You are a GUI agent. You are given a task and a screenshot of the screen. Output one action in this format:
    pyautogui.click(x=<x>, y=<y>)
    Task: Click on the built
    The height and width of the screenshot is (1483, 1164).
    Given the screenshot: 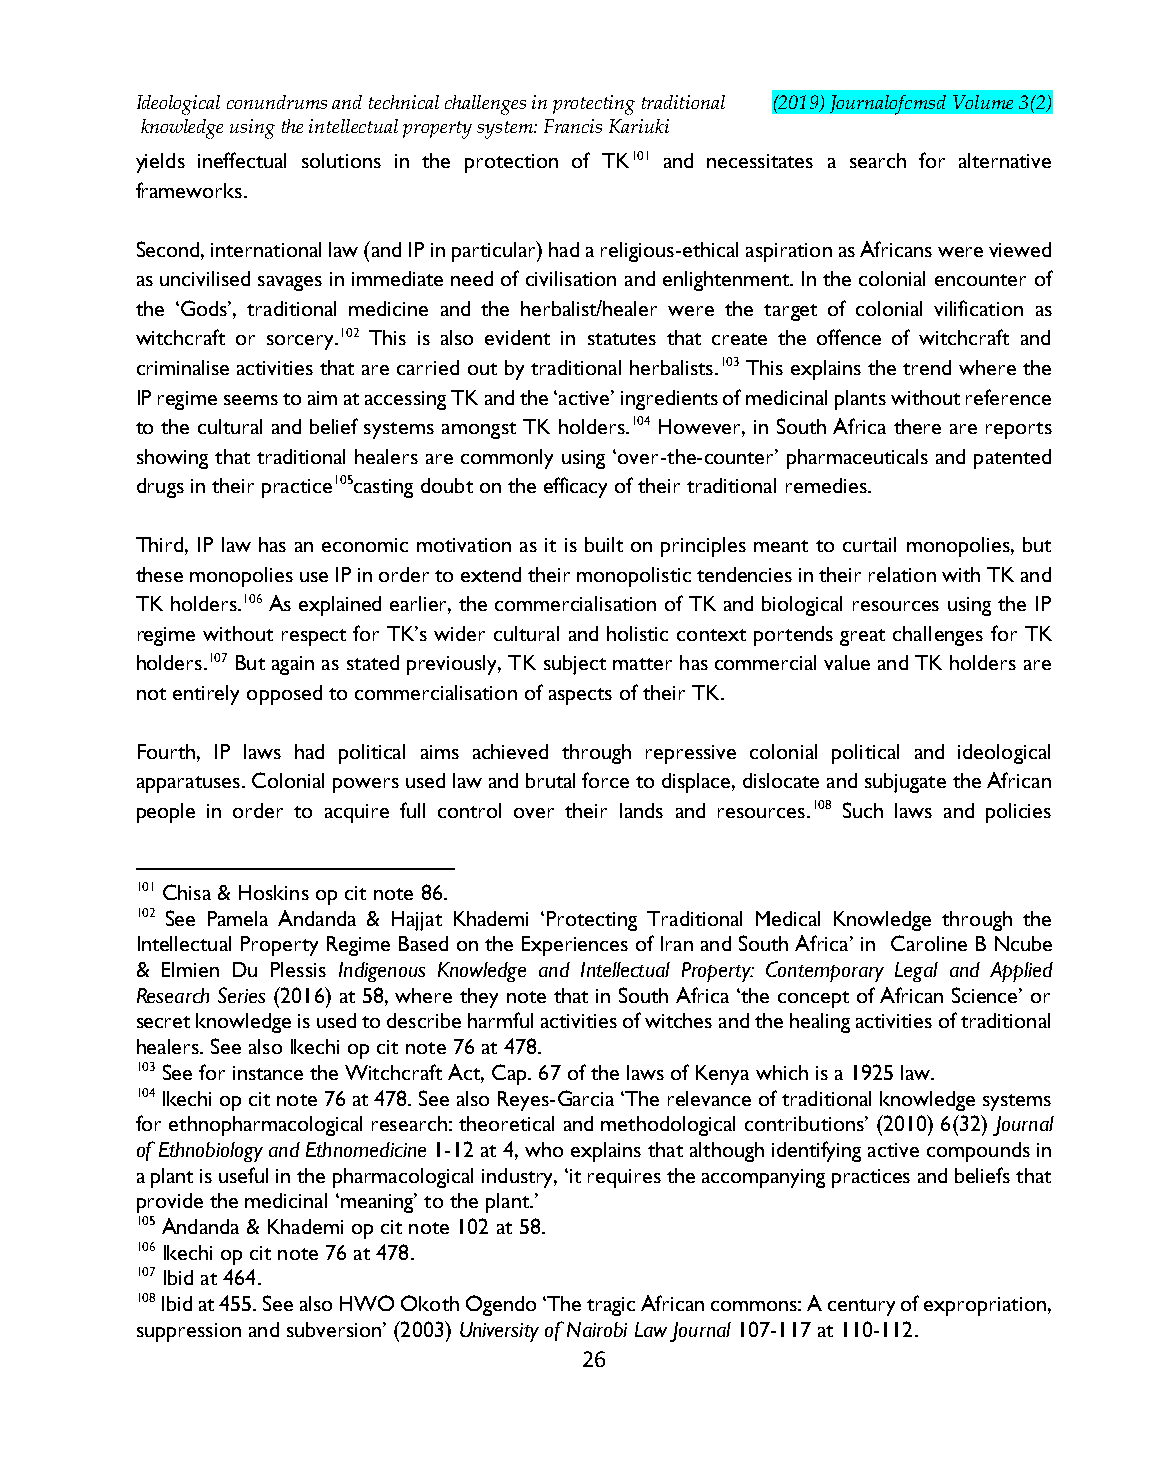 What is the action you would take?
    pyautogui.click(x=604, y=544)
